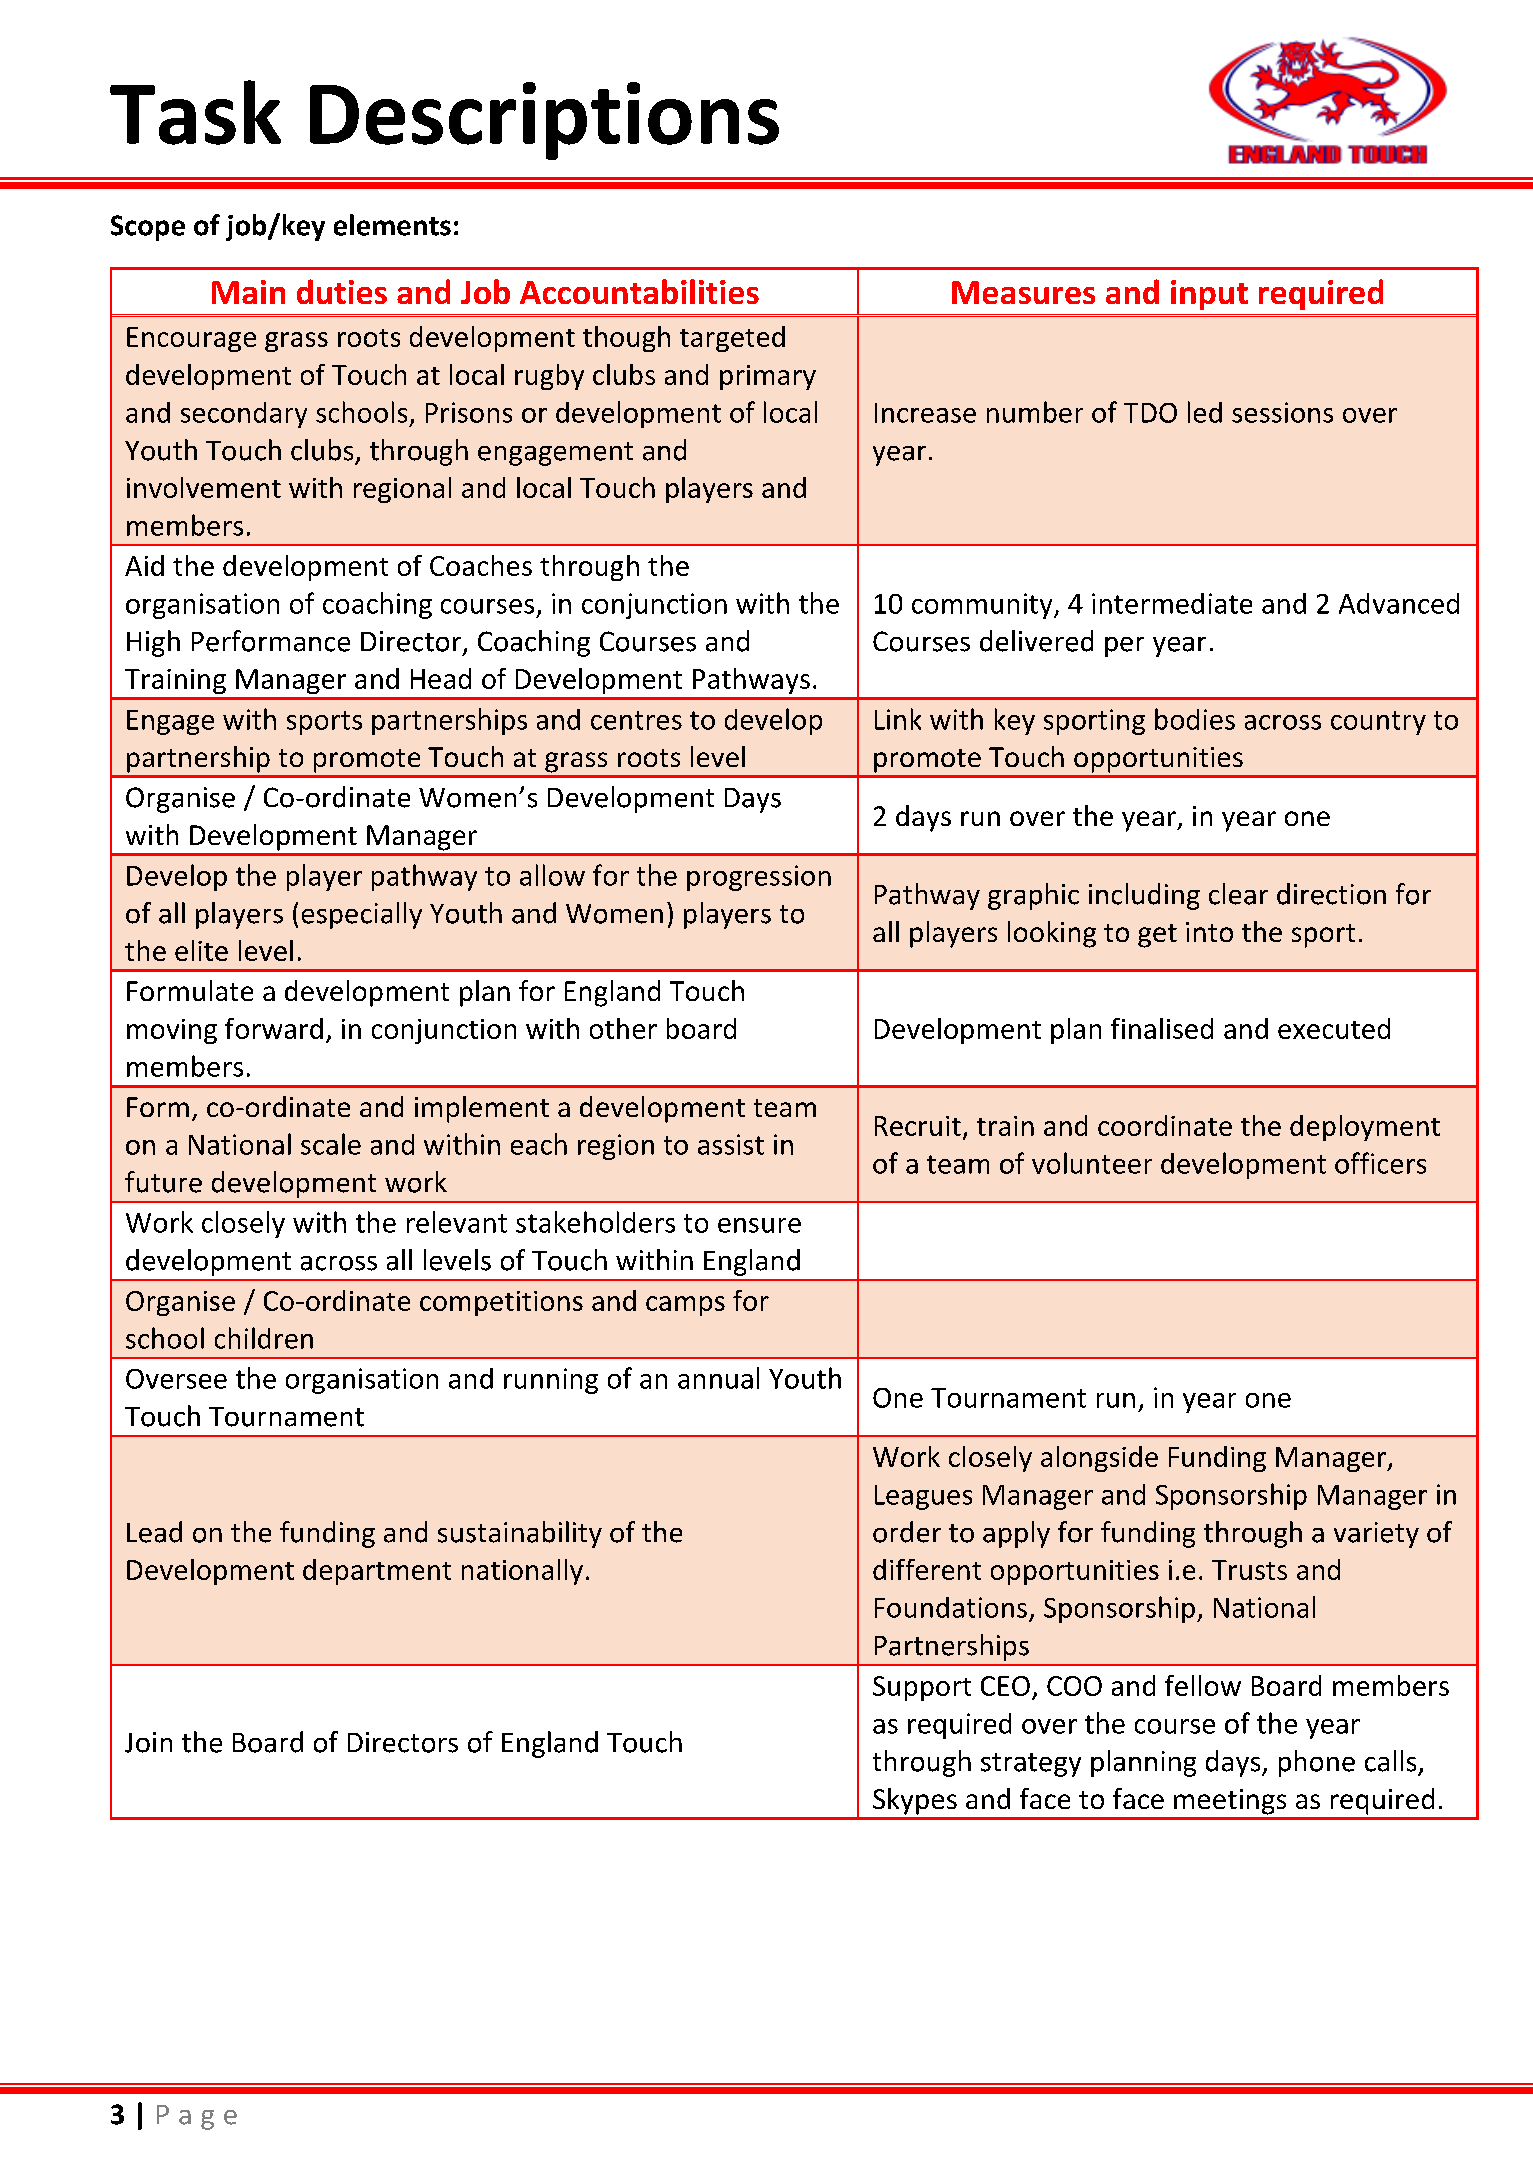 Image resolution: width=1533 pixels, height=2168 pixels. I want to click on bodies, so click(1195, 719).
